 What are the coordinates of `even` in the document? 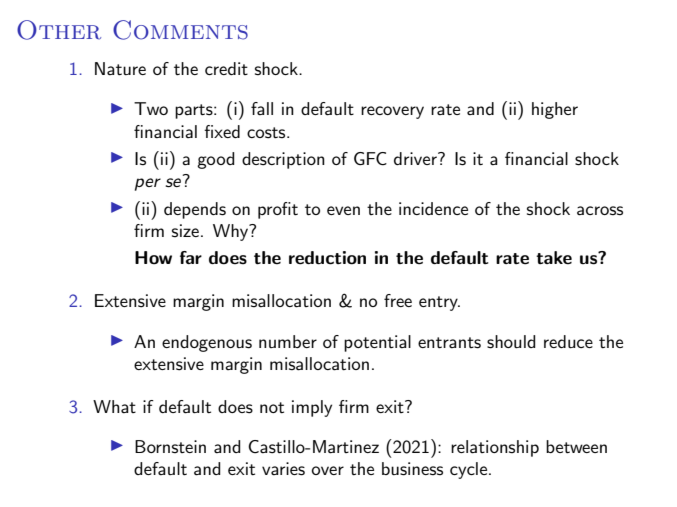 It's located at (343, 210).
